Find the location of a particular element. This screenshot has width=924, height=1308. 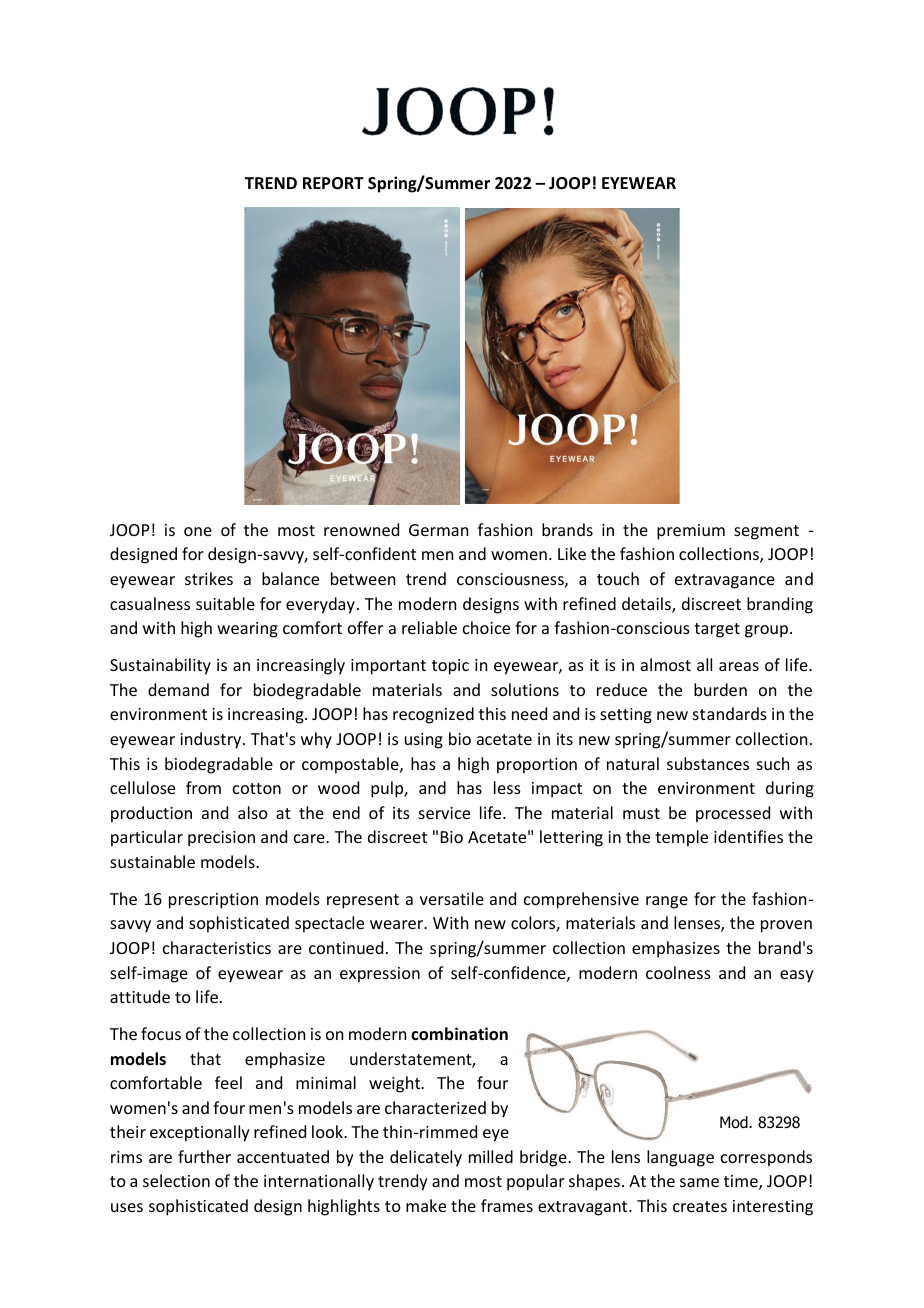

same is located at coordinates (699, 1182).
